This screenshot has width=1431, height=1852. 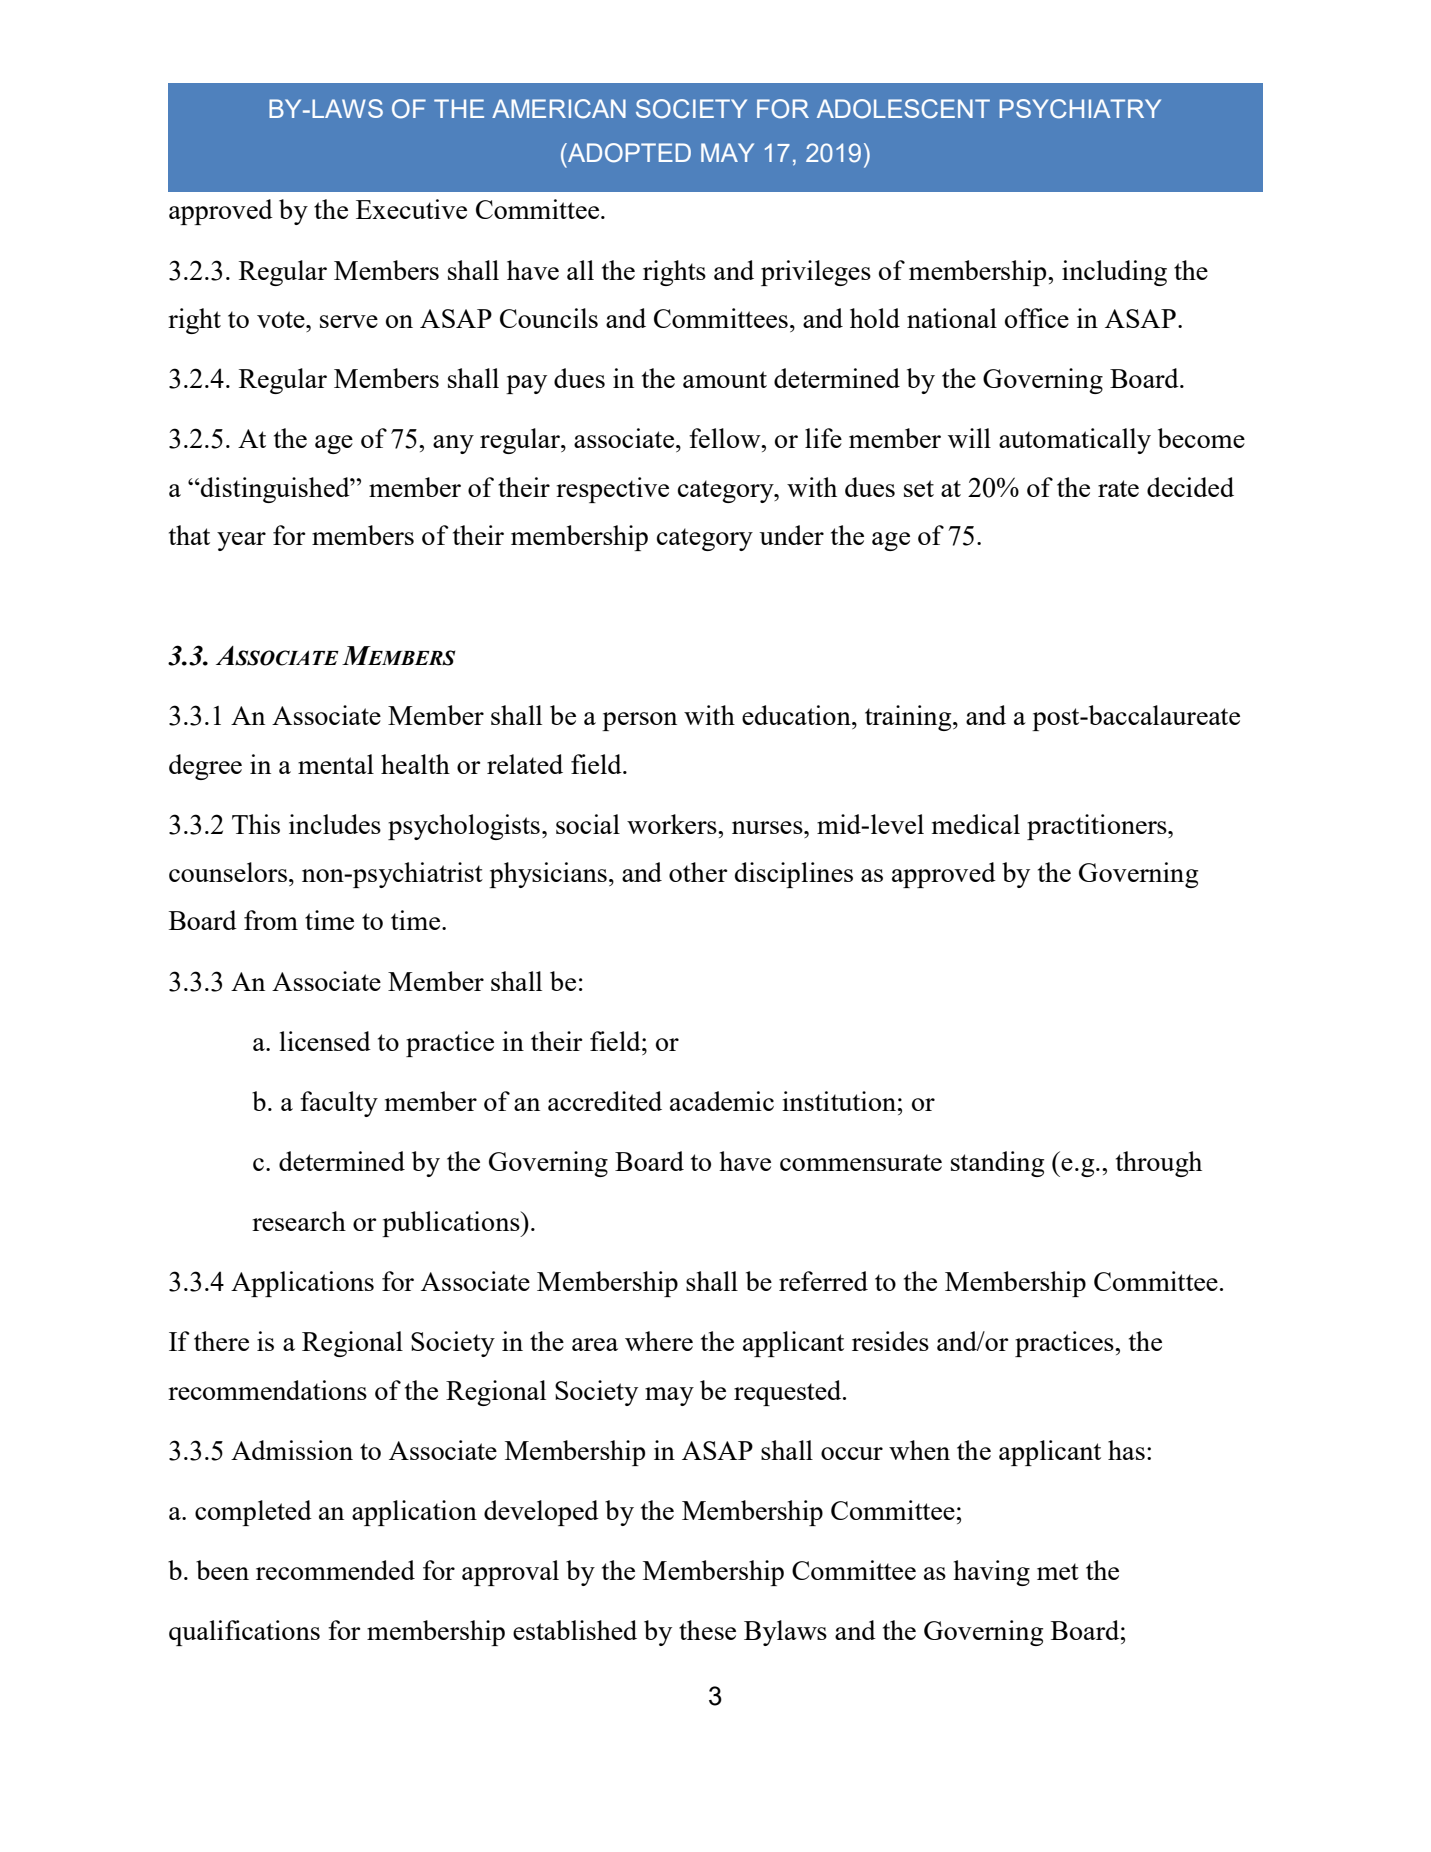 I want to click on Executive, so click(x=411, y=209).
